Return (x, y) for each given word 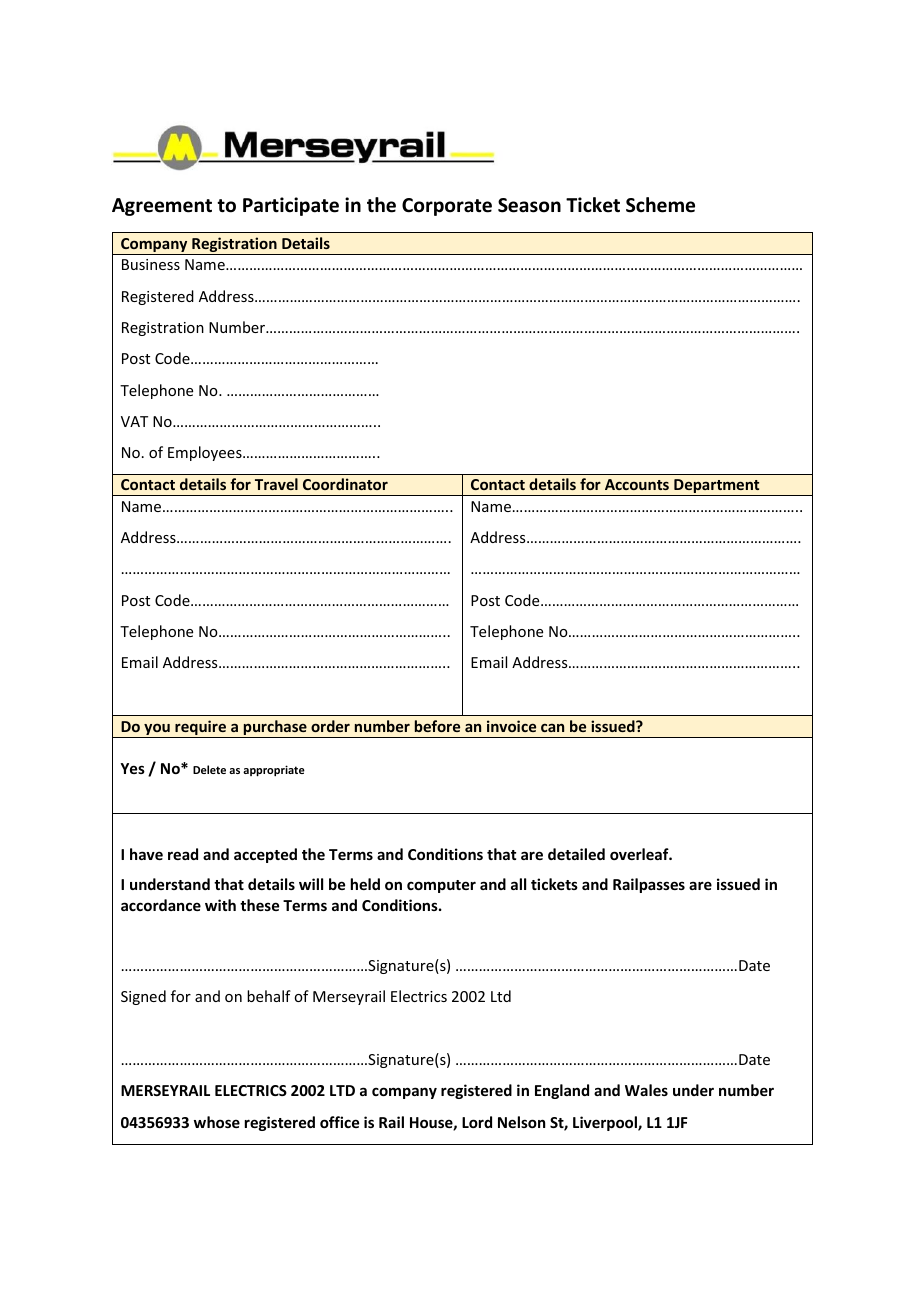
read (183, 854)
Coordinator (345, 484)
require (201, 729)
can (552, 728)
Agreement (162, 207)
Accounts (637, 484)
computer (441, 886)
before (437, 726)
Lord (477, 1122)
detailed (576, 854)
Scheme (660, 205)
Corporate (447, 207)
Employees (206, 453)
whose (217, 1122)
